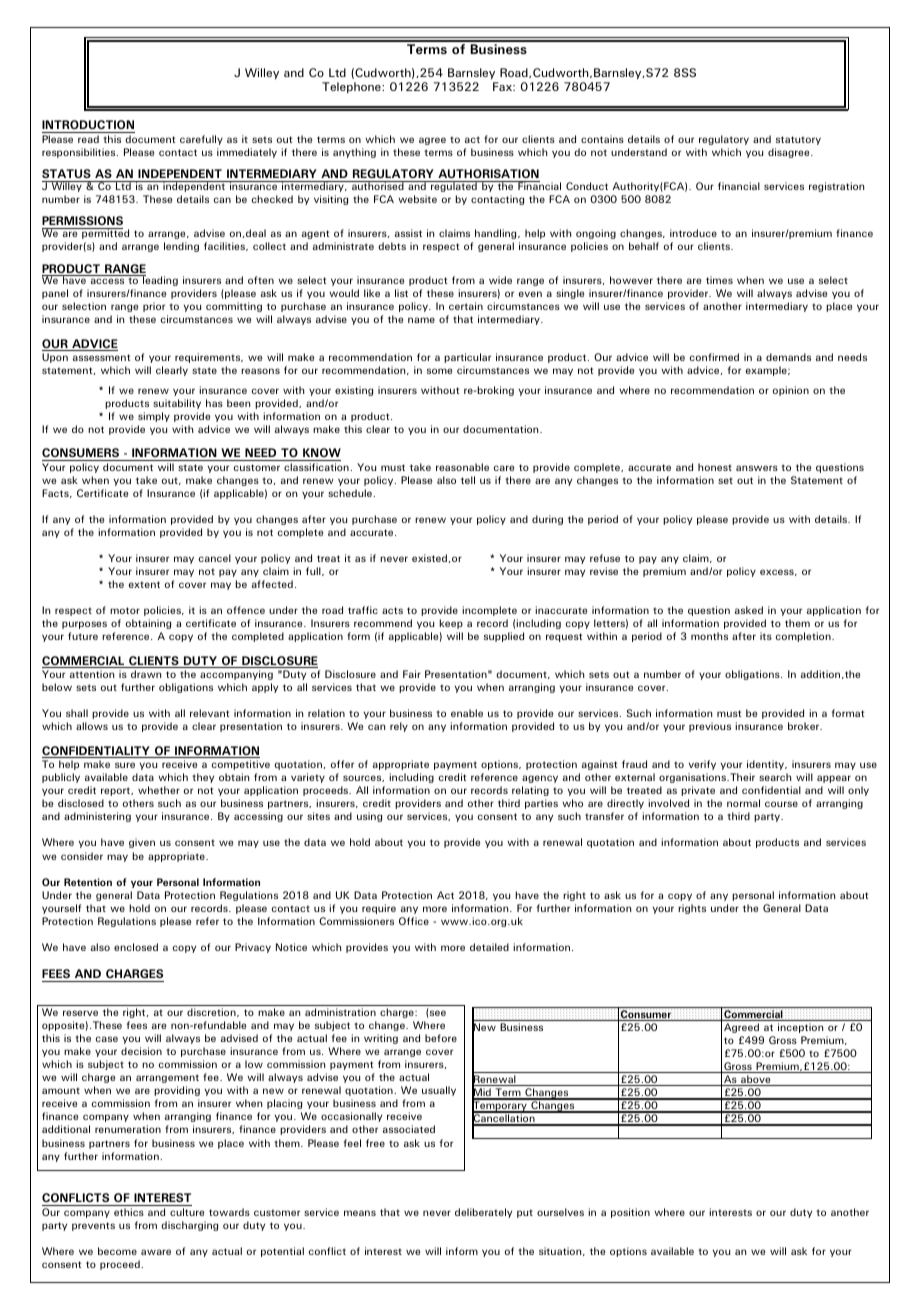 Image resolution: width=924 pixels, height=1308 pixels. What do you see at coordinates (412, 674) in the page?
I see `Fair` at bounding box center [412, 674].
